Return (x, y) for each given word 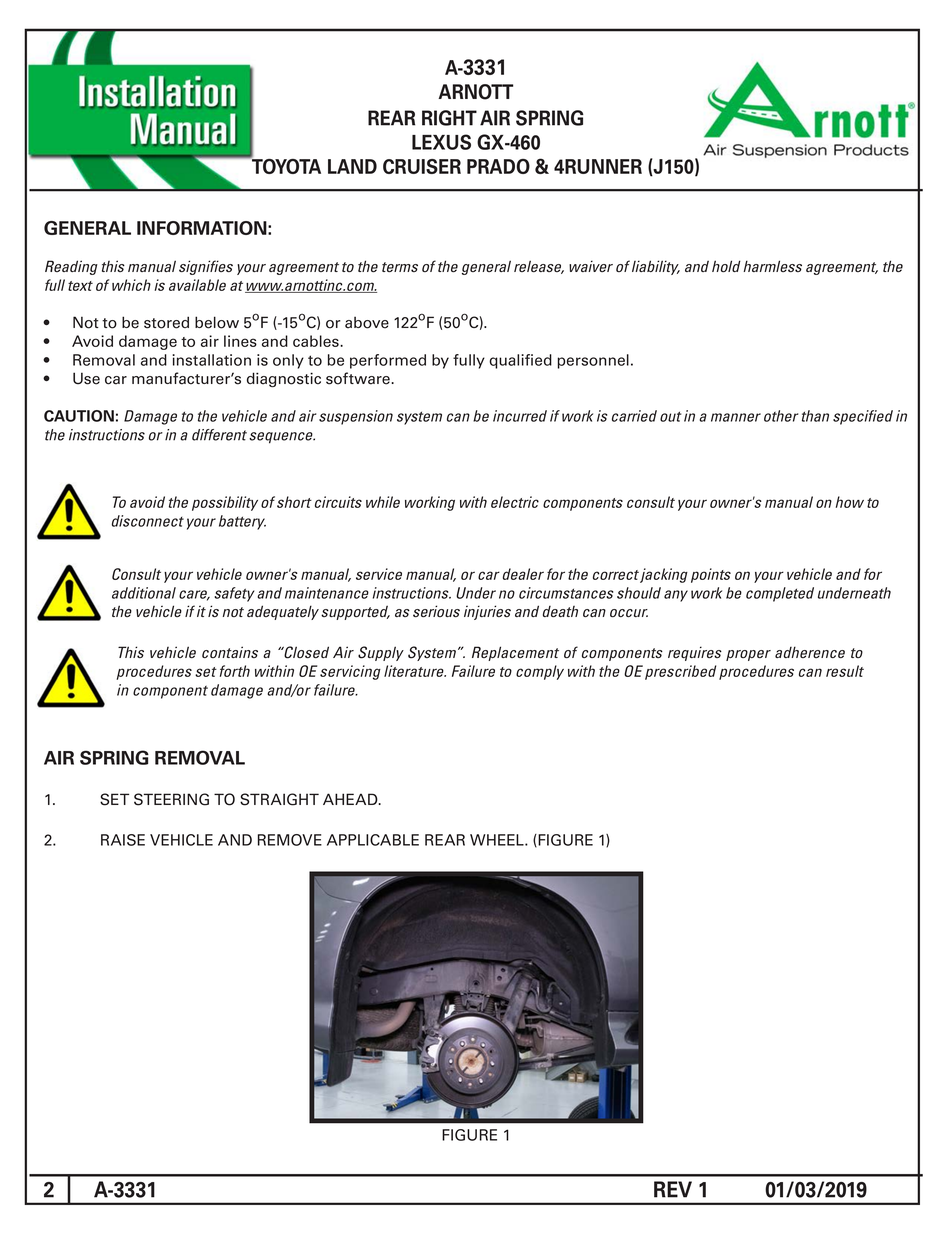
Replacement (515, 653)
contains (230, 652)
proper (748, 655)
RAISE (123, 840)
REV (673, 1189)
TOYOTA (285, 165)
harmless (772, 266)
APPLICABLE (373, 840)
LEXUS (441, 142)
